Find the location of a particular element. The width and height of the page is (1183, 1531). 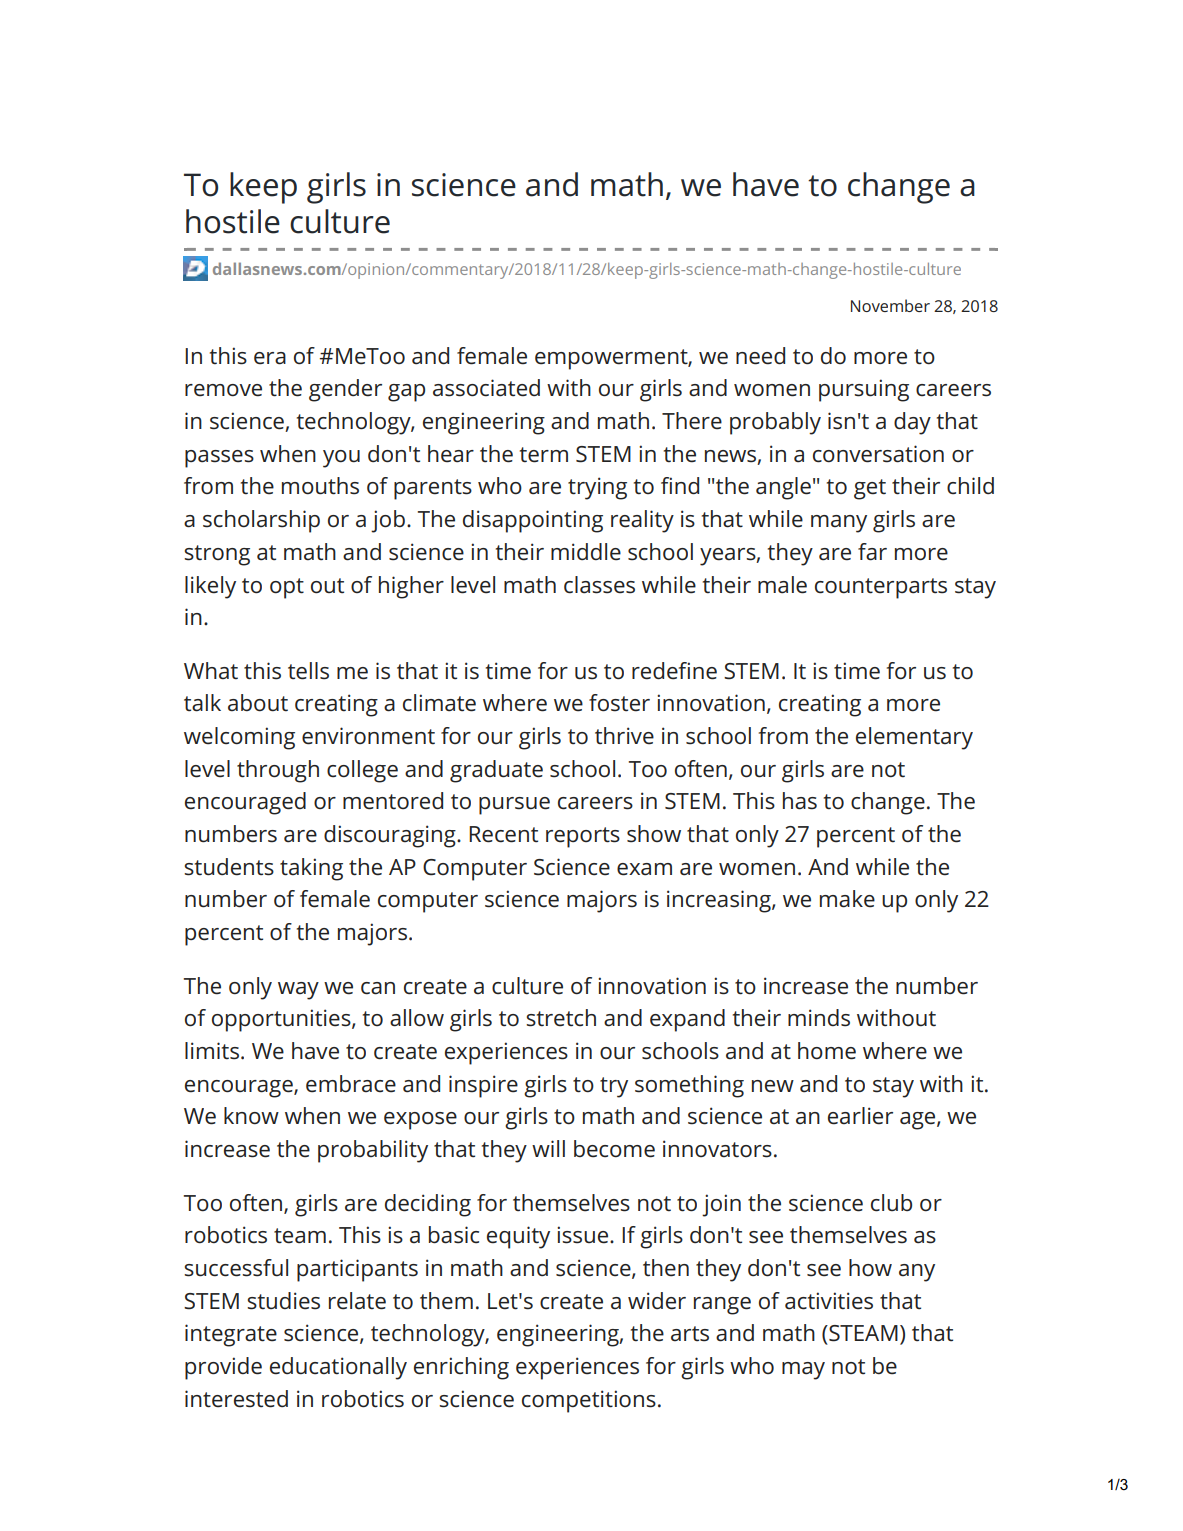

educationally is located at coordinates (338, 1368).
